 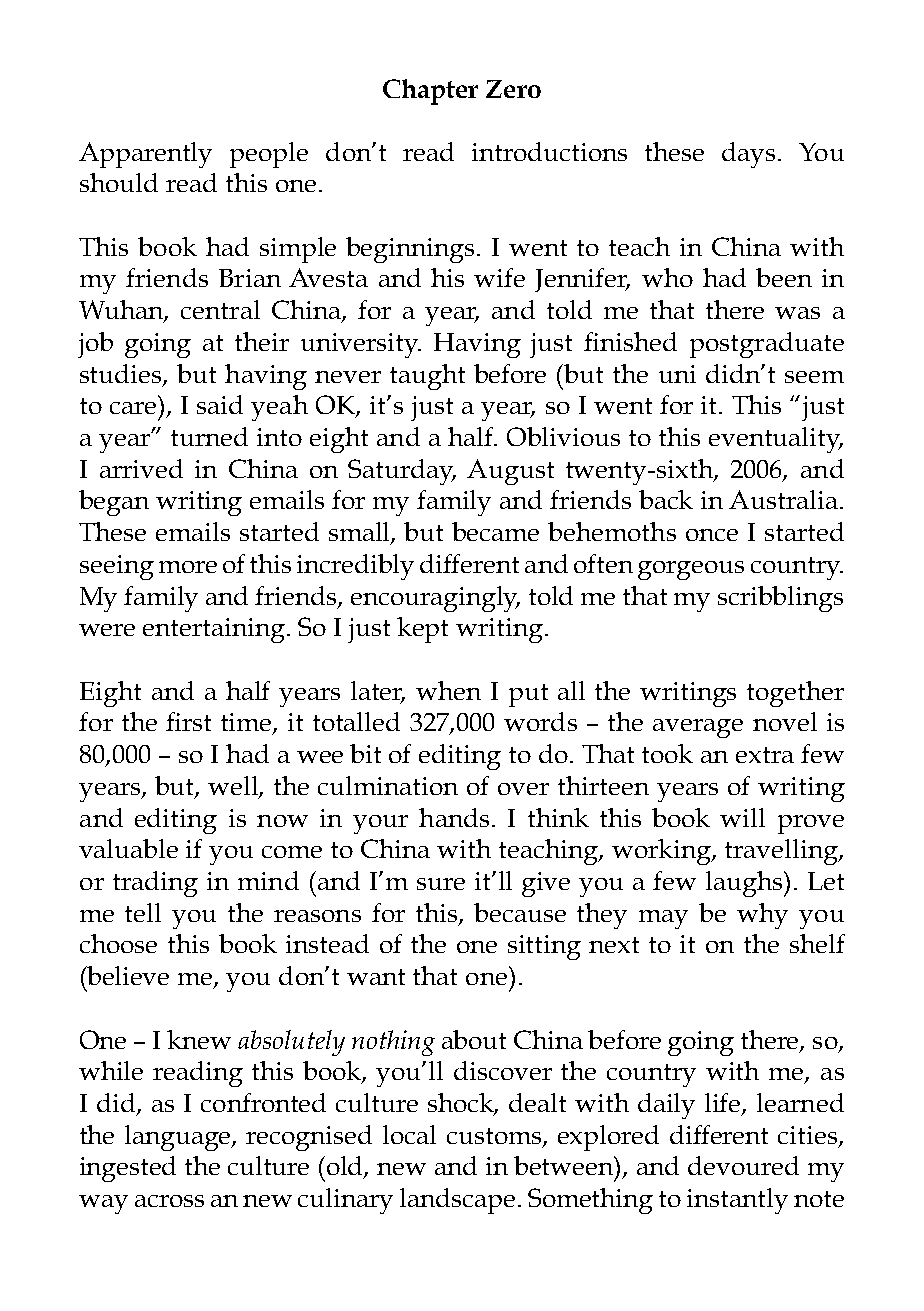 What do you see at coordinates (765, 755) in the screenshot?
I see `extra` at bounding box center [765, 755].
